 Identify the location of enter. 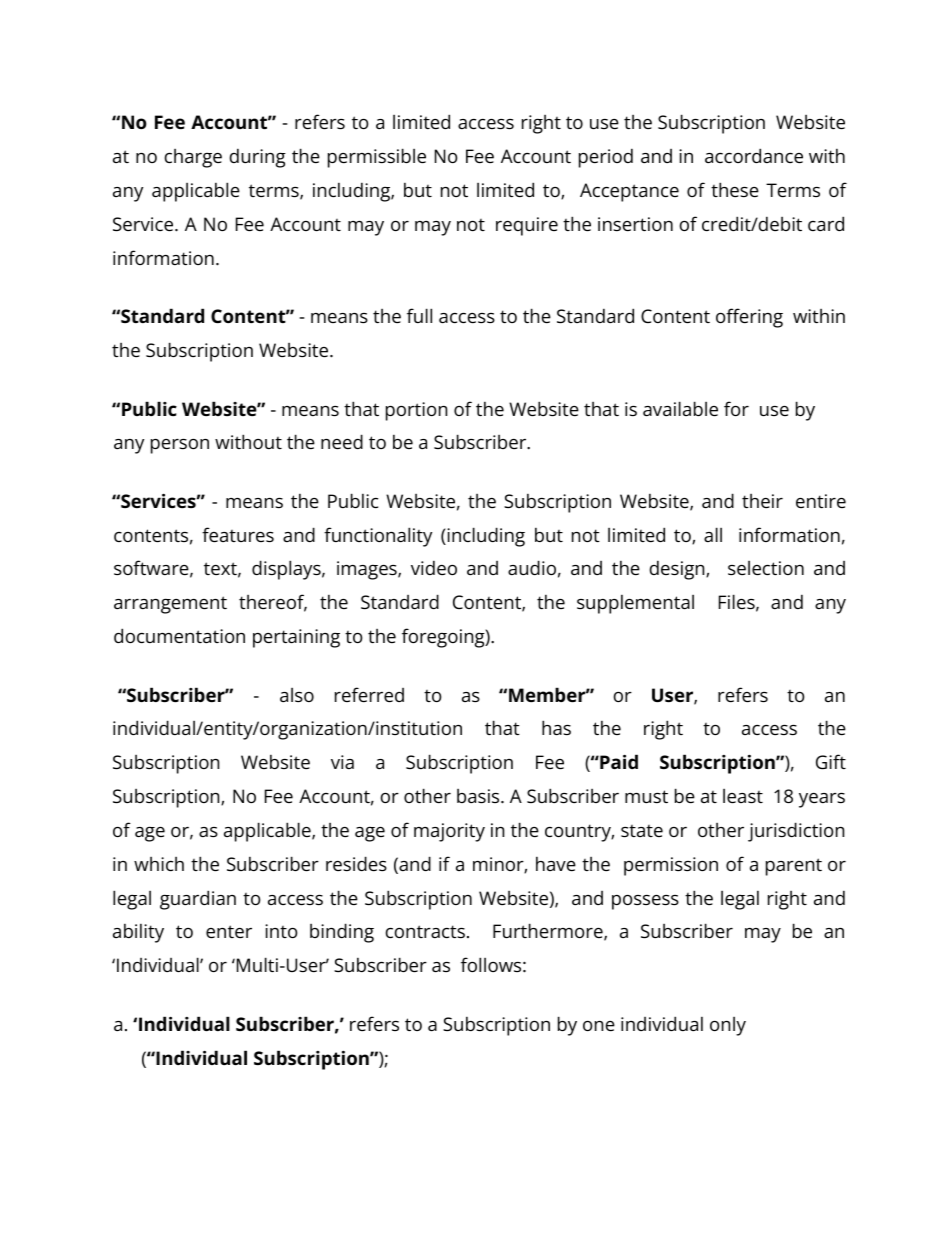
(229, 931).
